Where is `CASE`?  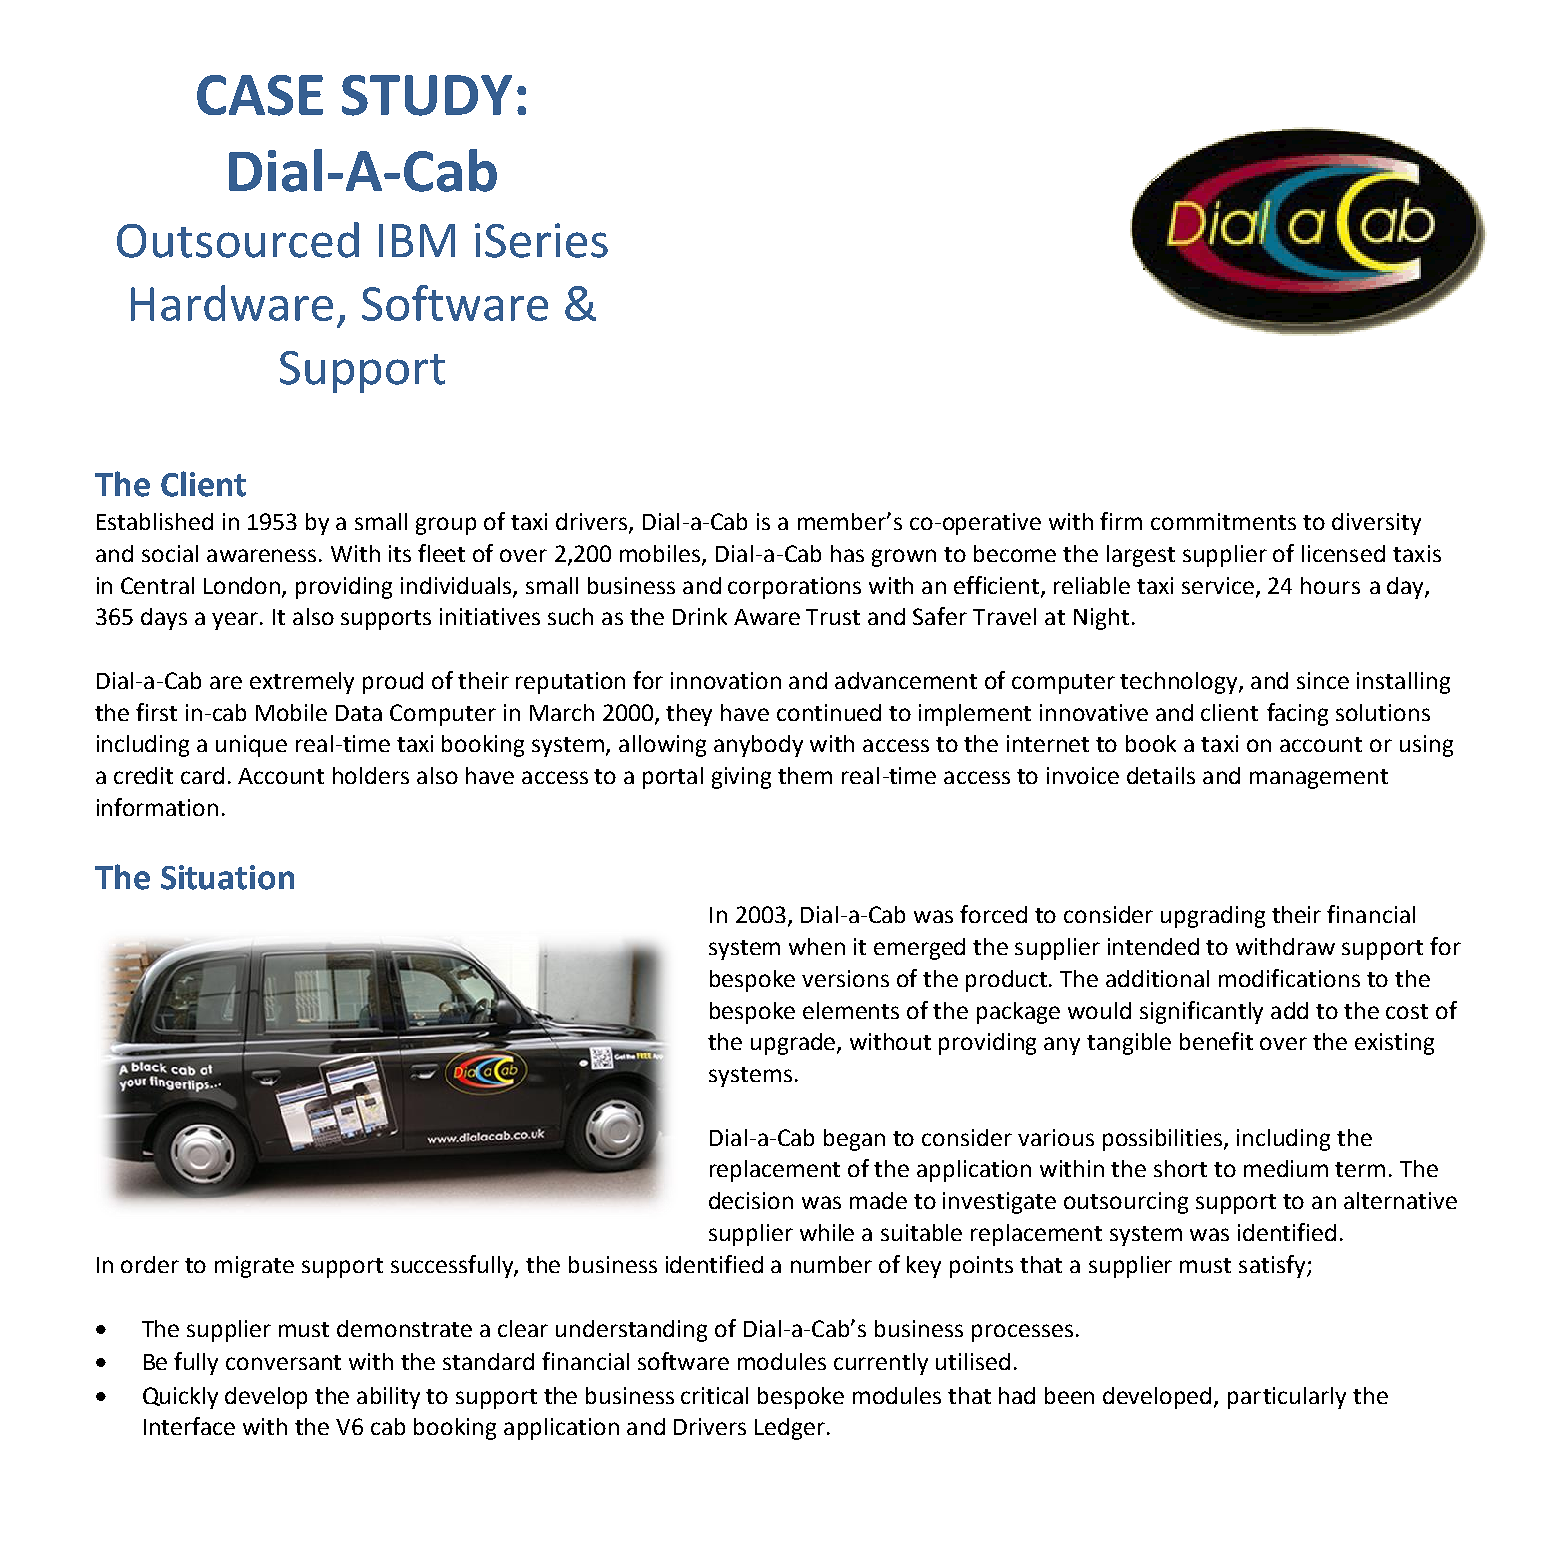
CASE is located at coordinates (260, 95).
